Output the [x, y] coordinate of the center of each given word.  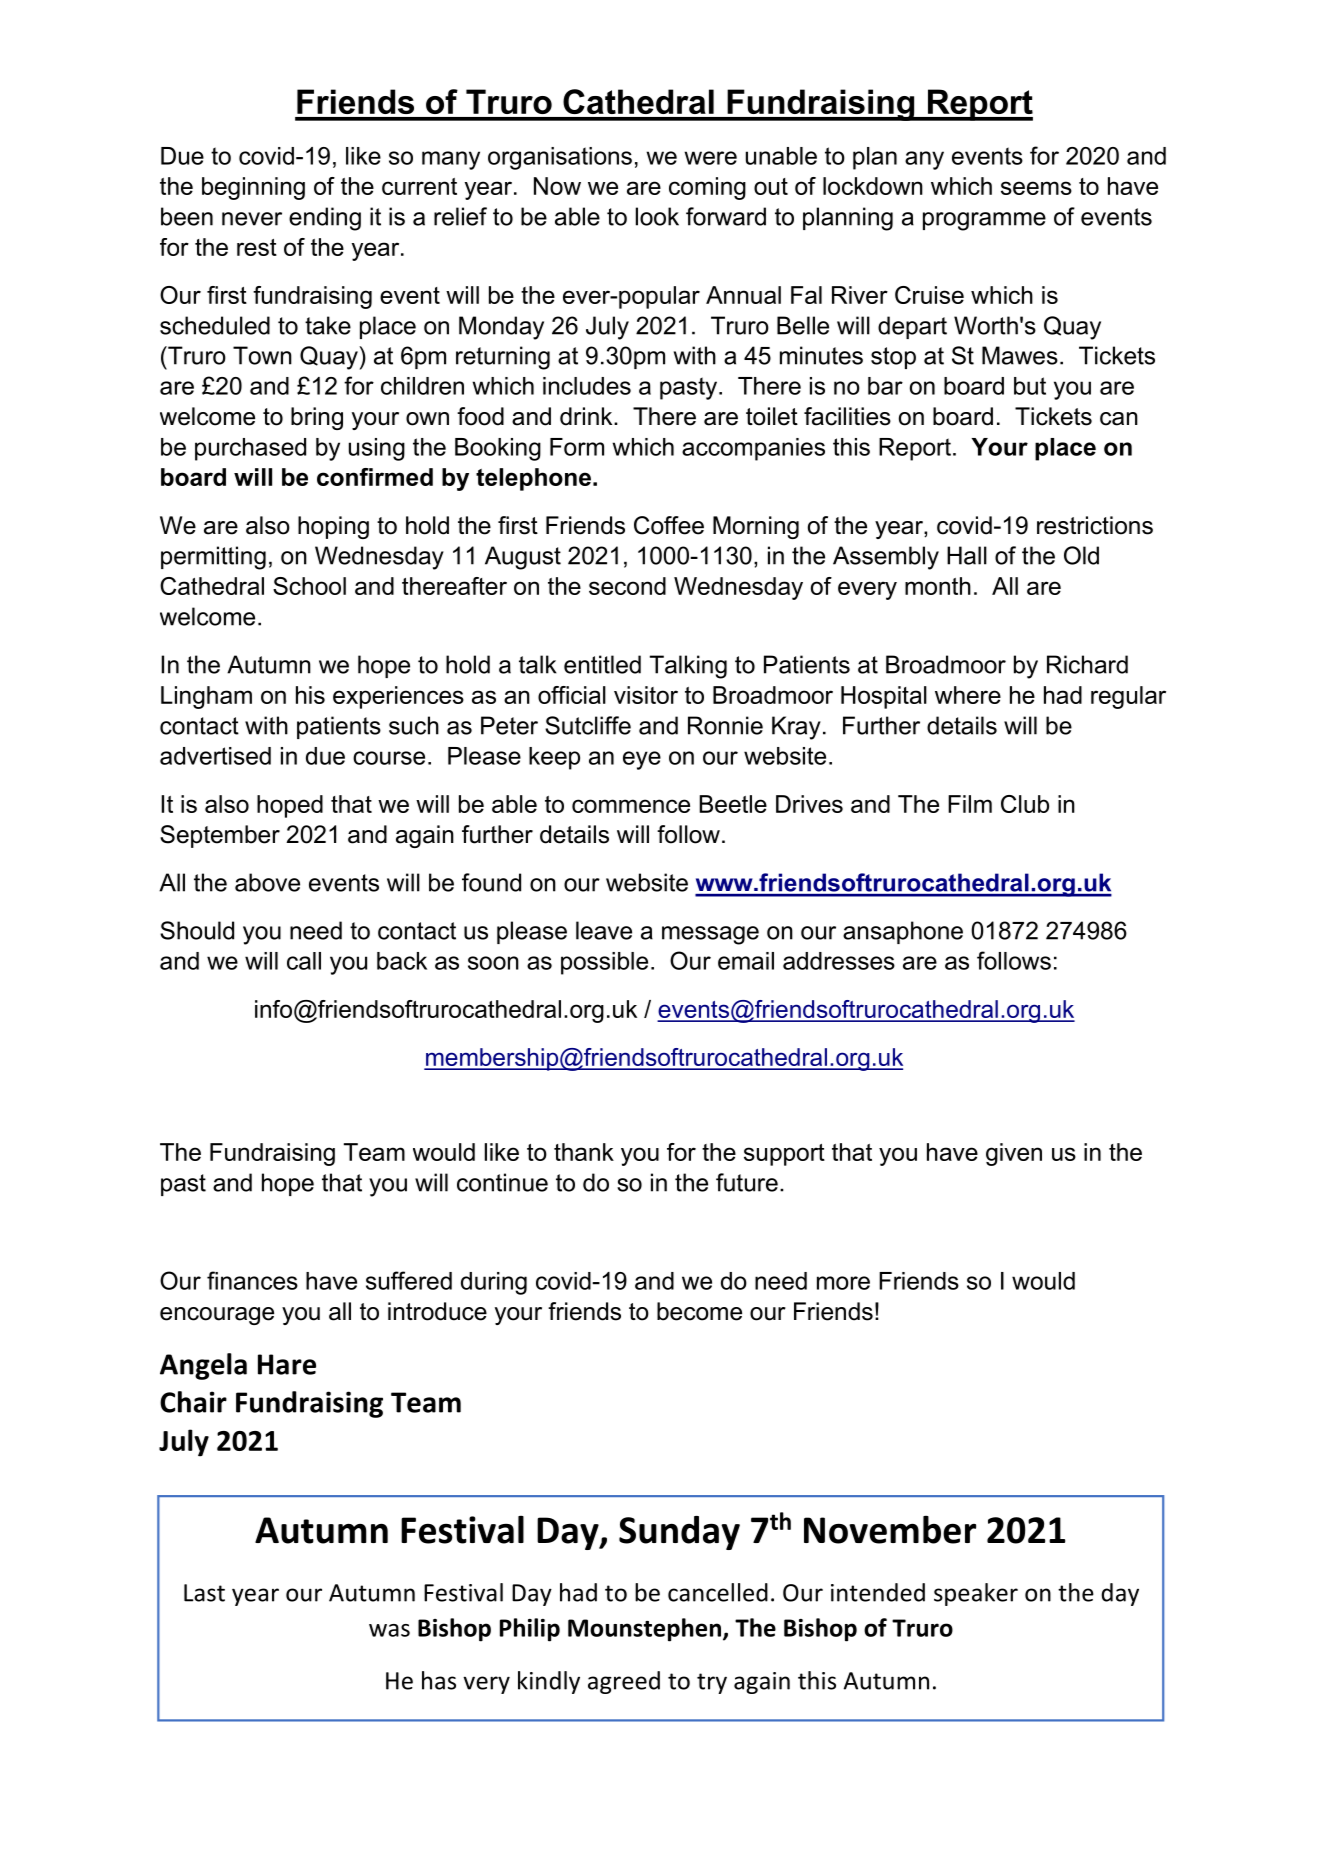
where [968, 695]
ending [325, 219]
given [1014, 1154]
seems [1036, 188]
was [389, 1630]
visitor [646, 695]
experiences [398, 697]
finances [252, 1280]
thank [584, 1152]
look [657, 216]
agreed [624, 1682]
